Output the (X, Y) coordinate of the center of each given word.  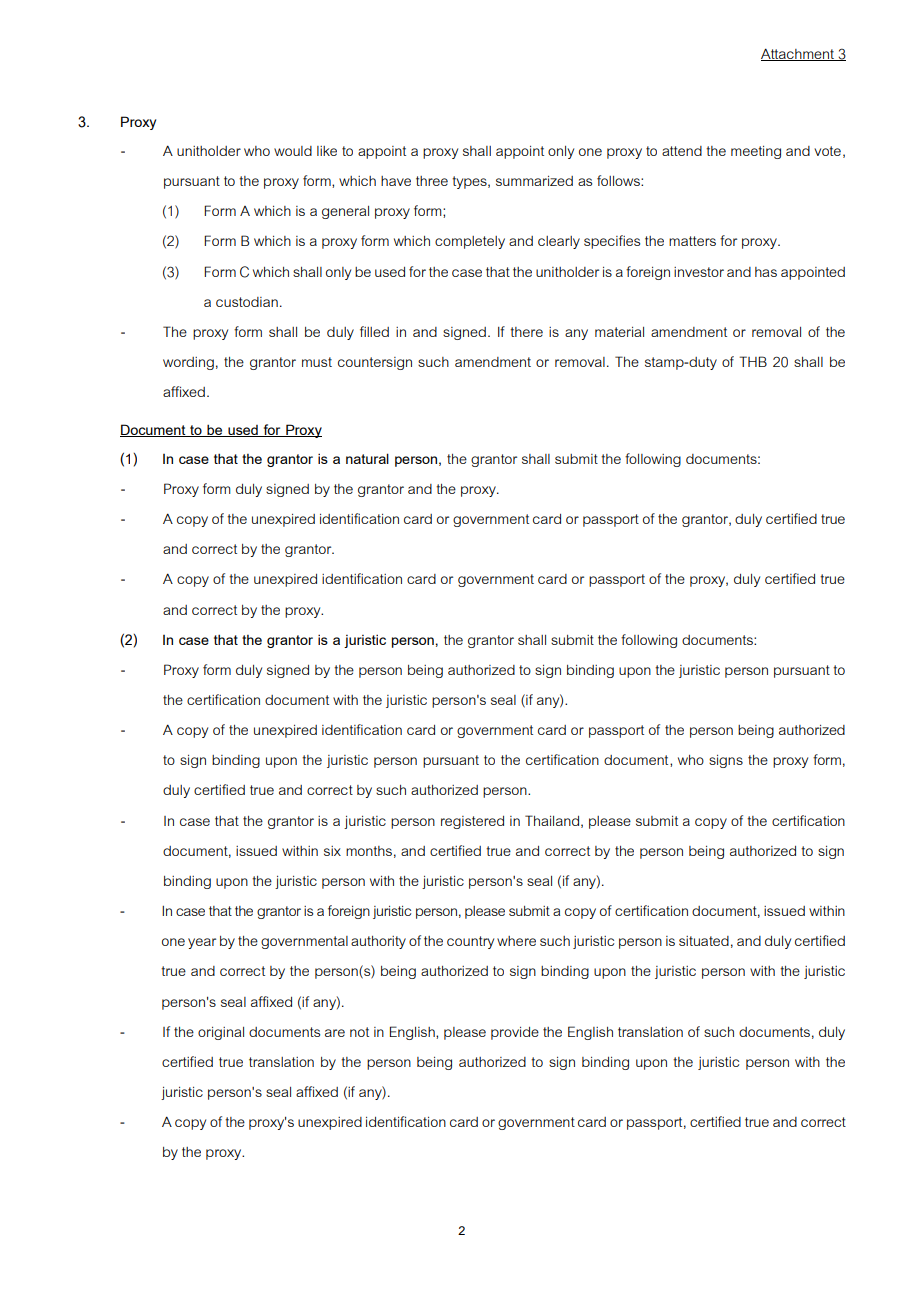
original (221, 1033)
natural (367, 458)
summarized (534, 181)
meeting (756, 152)
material (619, 332)
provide (515, 1033)
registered (472, 822)
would (293, 151)
